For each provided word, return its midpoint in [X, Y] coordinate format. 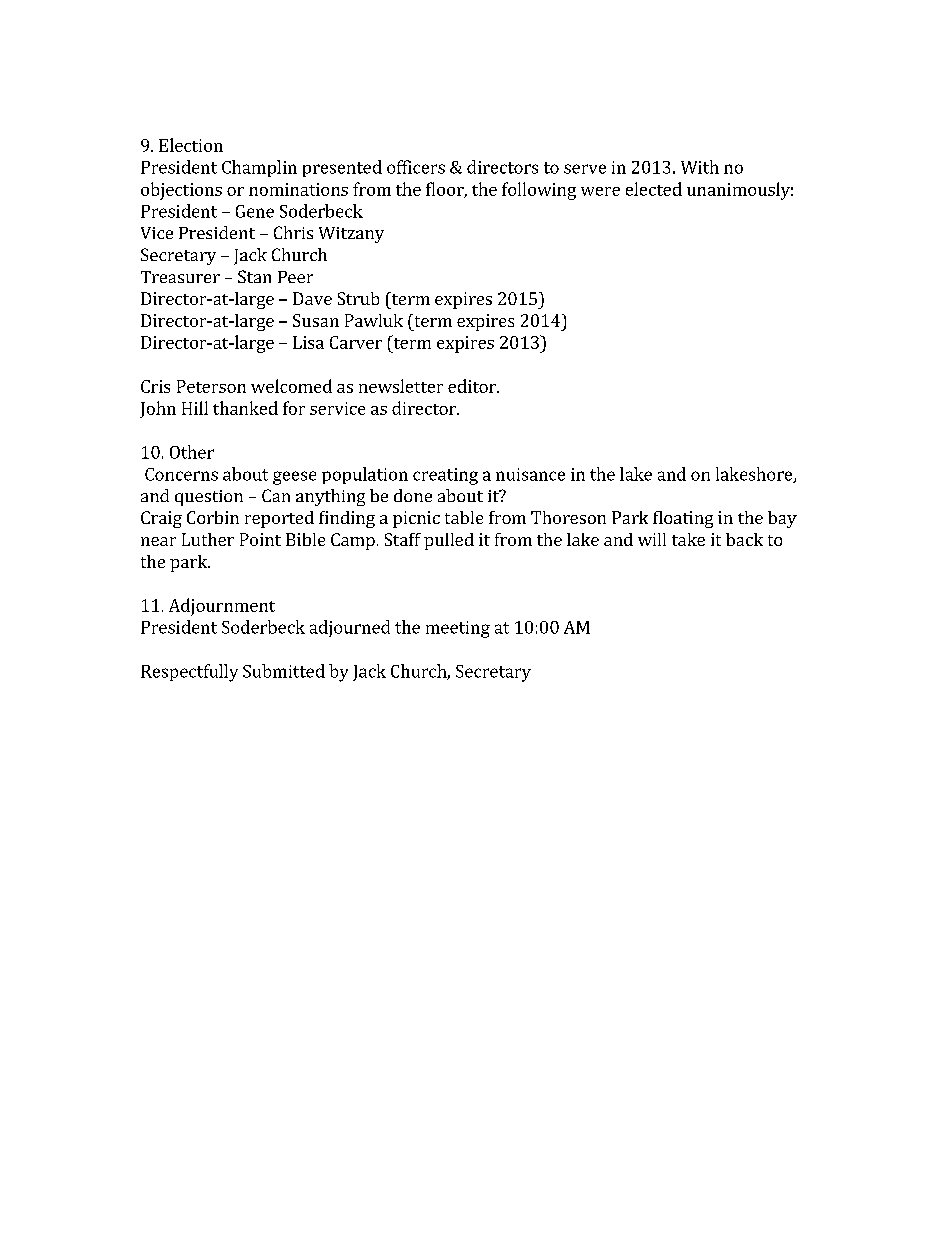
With [700, 167]
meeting [458, 629]
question [209, 498]
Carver [356, 342]
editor [473, 386]
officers [416, 167]
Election [191, 145]
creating [445, 476]
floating [683, 519]
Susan [316, 320]
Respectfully [189, 673]
